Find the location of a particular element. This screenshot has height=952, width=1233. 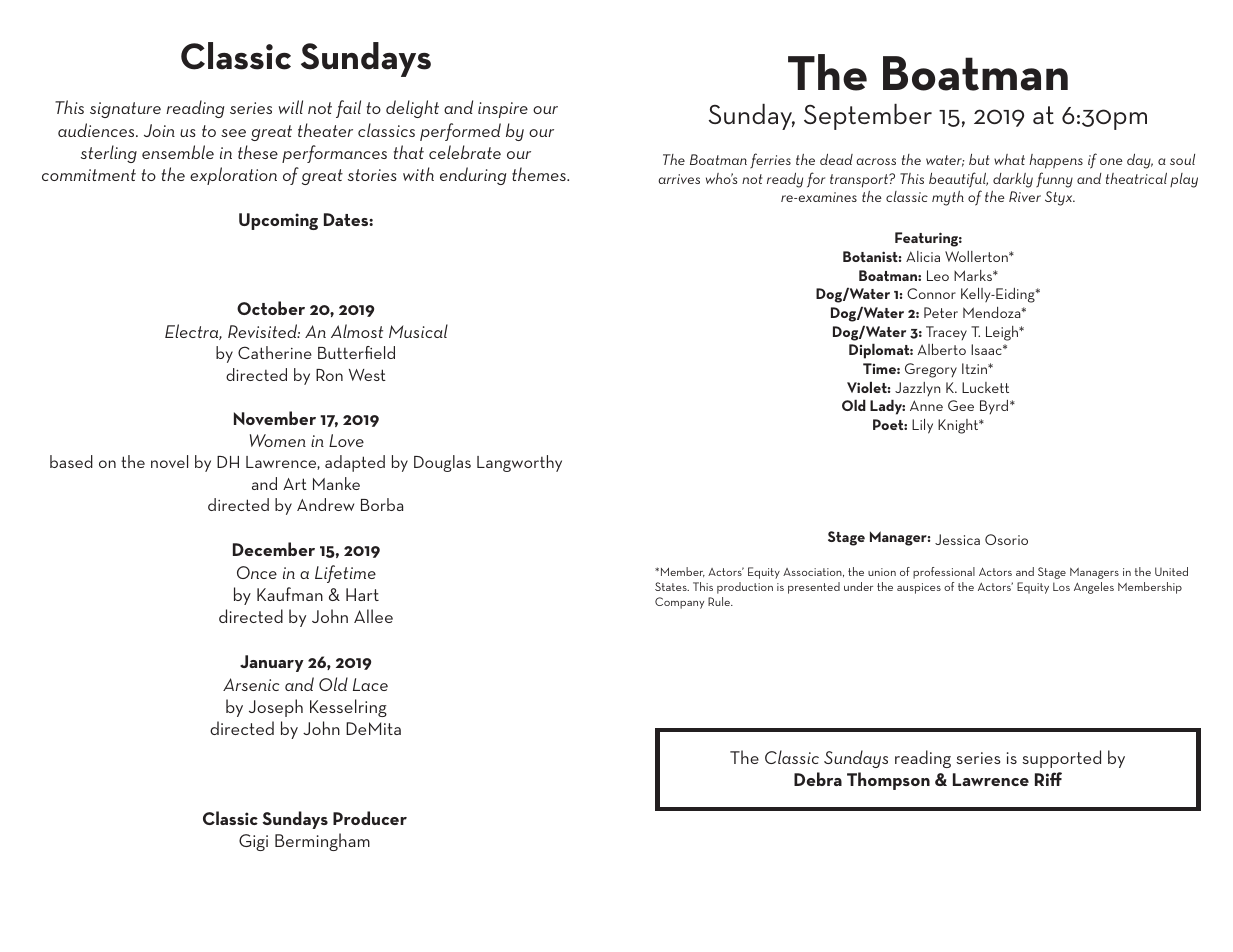

Riff is located at coordinates (1048, 779).
